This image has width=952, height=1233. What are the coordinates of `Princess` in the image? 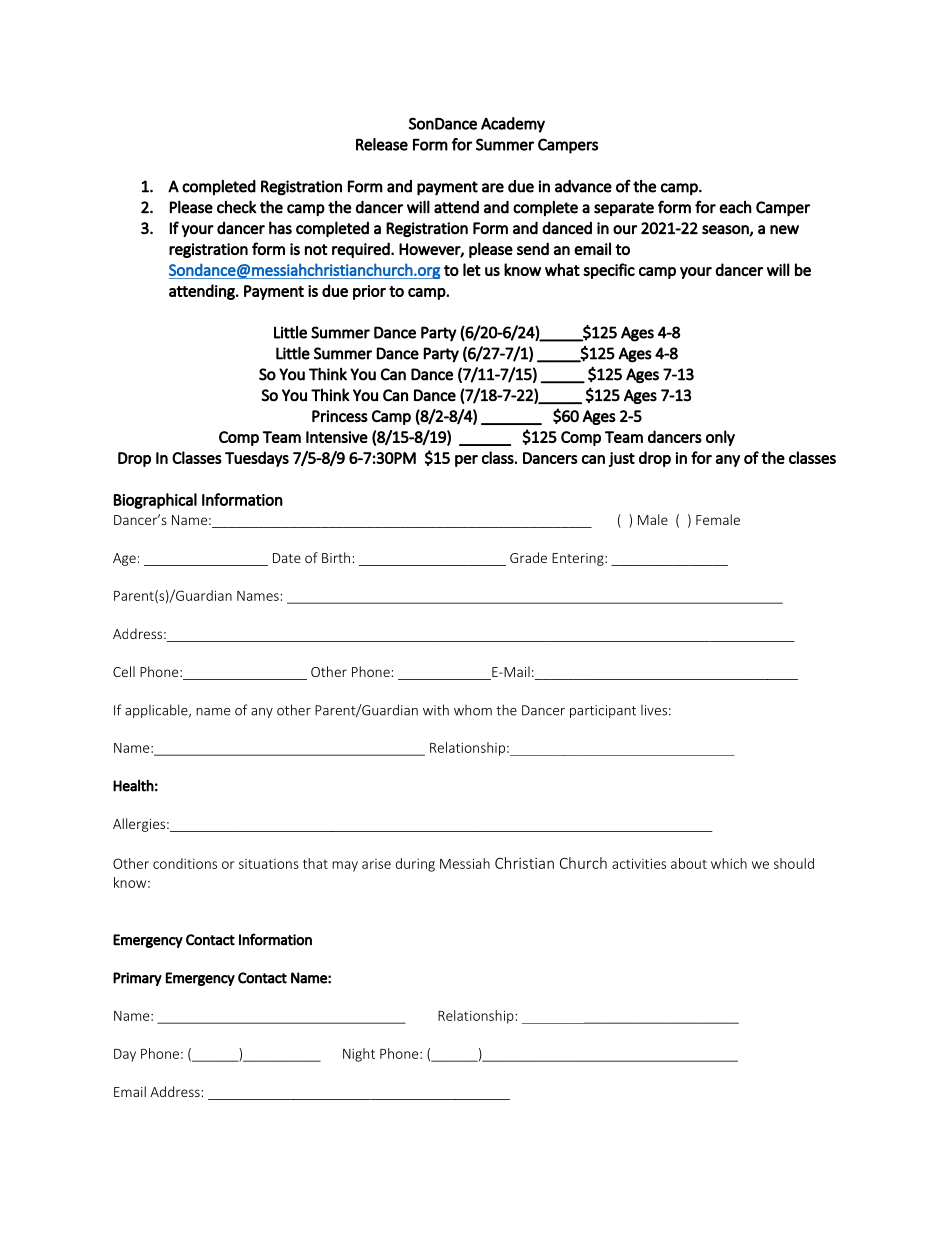 It's located at (340, 416).
